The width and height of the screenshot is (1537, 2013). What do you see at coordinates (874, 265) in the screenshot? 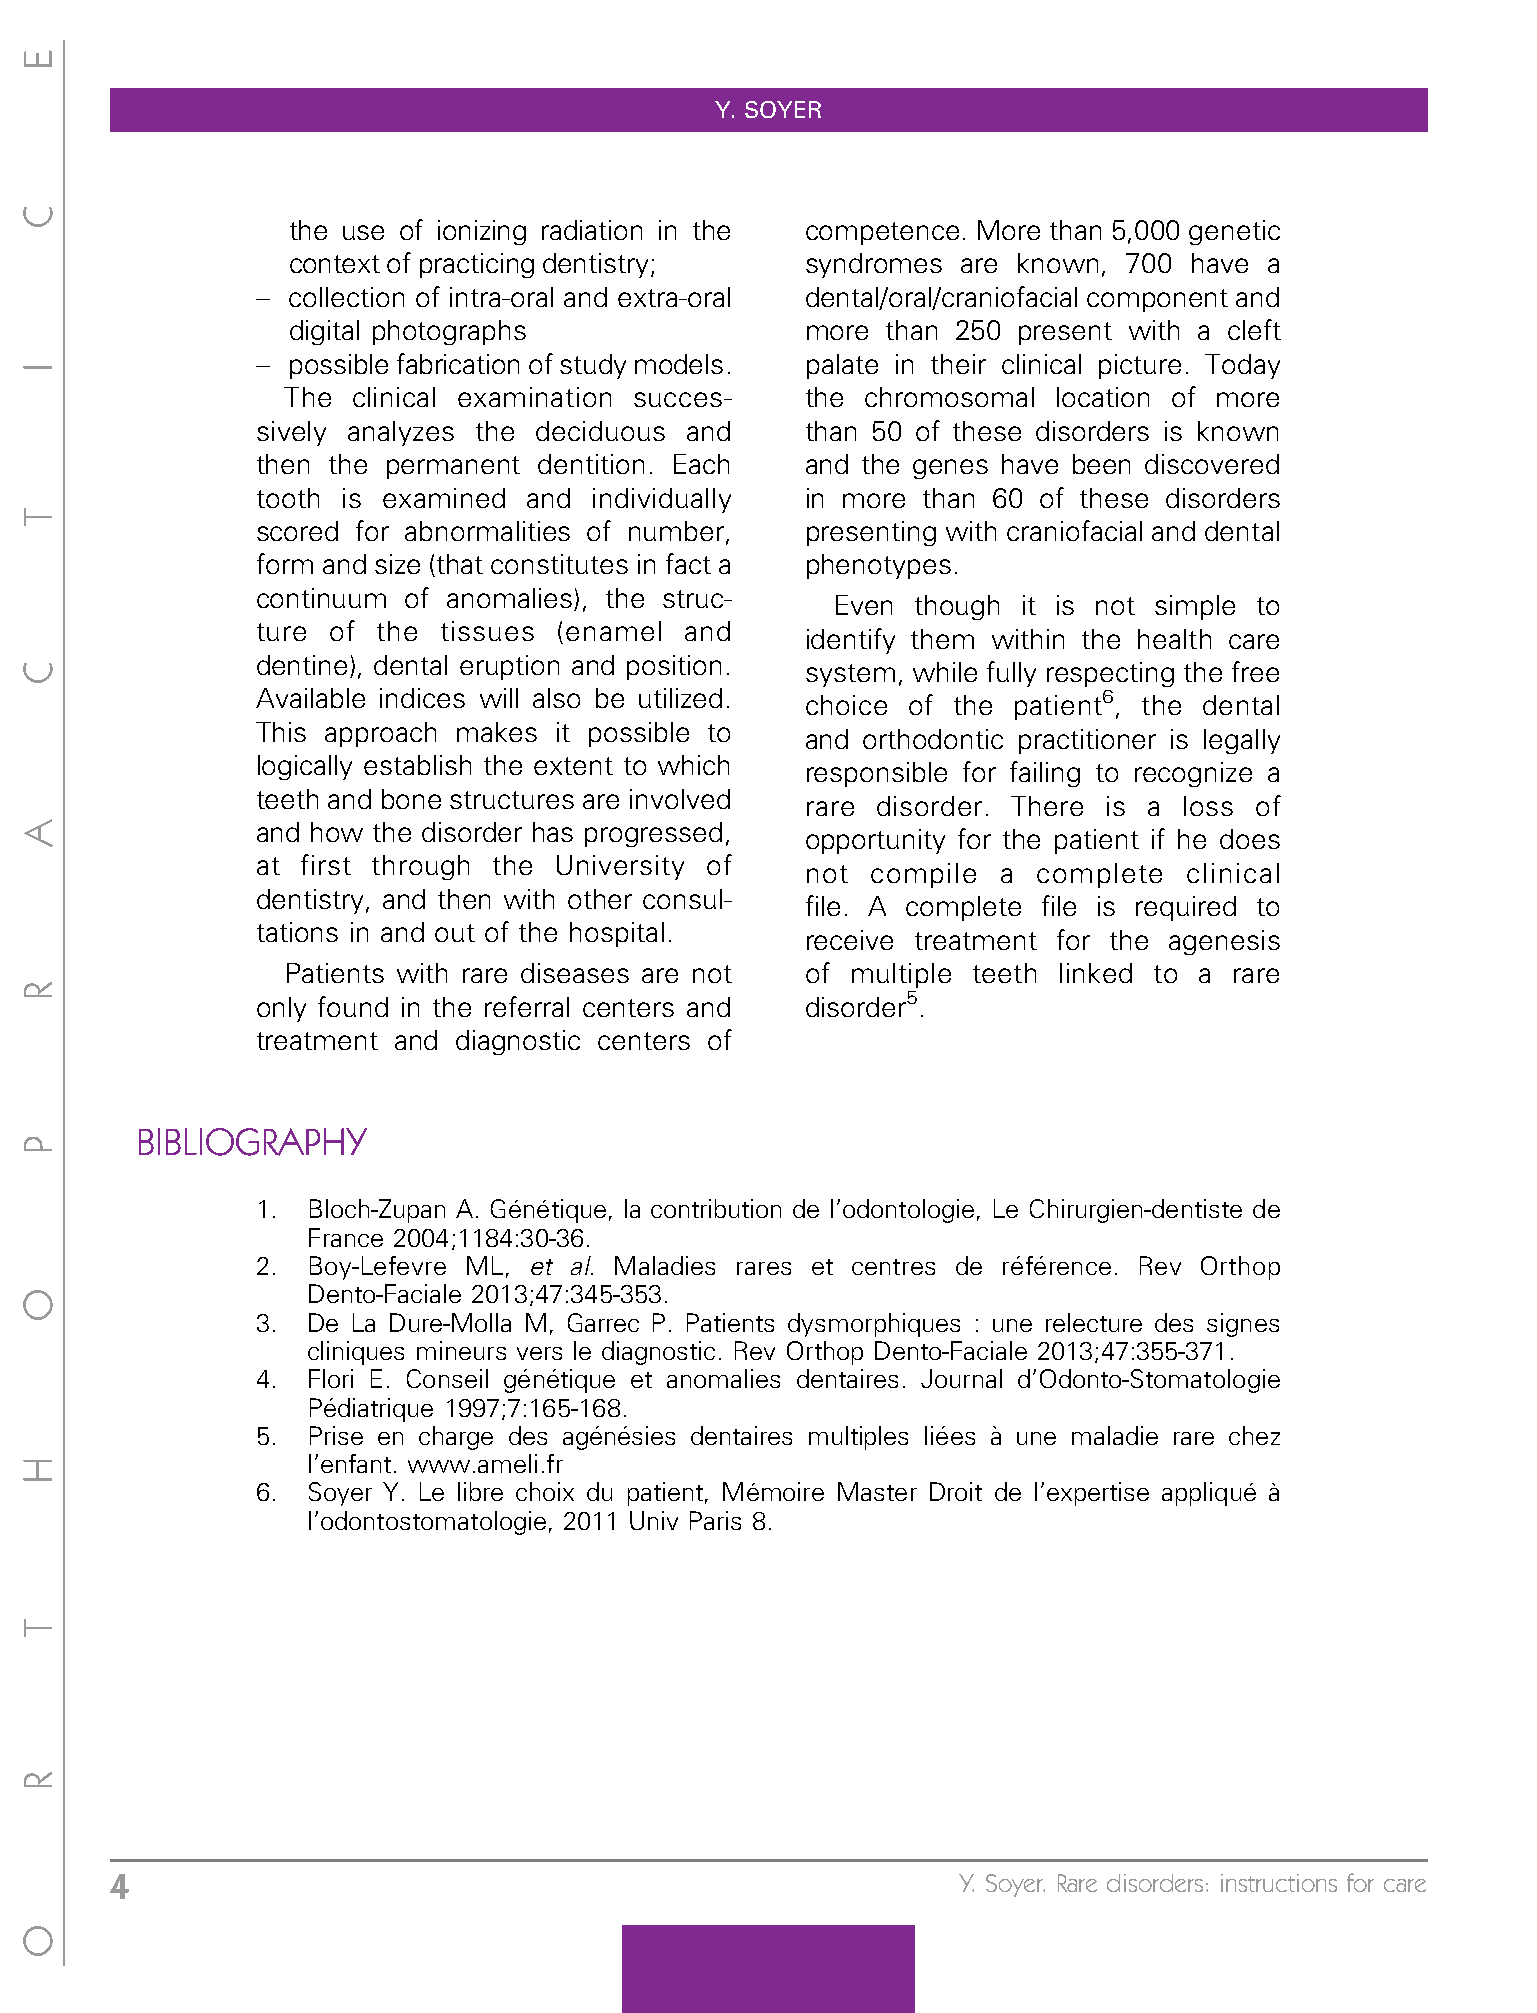
I see `syndromes` at bounding box center [874, 265].
